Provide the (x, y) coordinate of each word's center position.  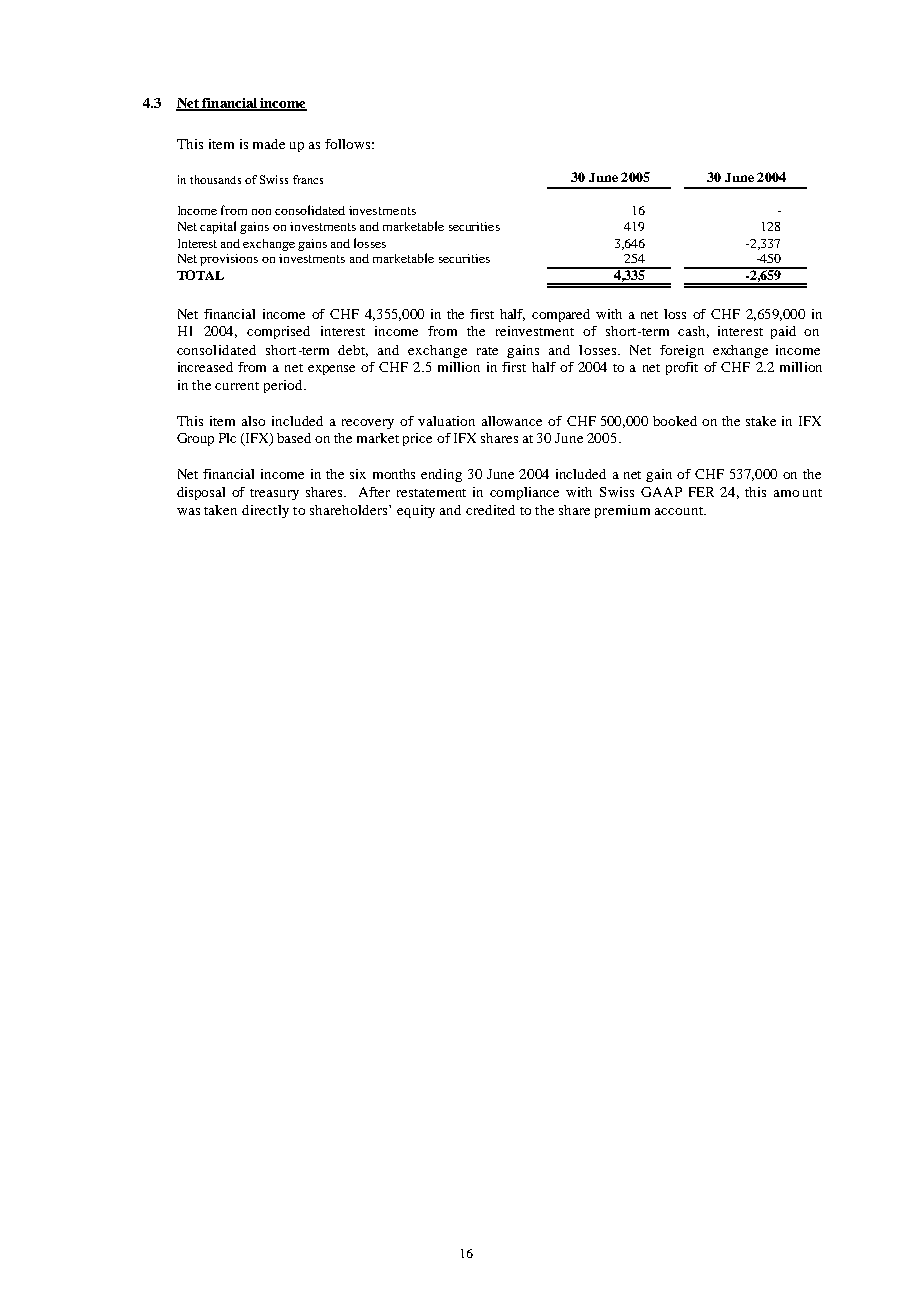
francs (308, 179)
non (261, 212)
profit (682, 368)
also (253, 421)
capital (218, 227)
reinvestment (535, 331)
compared (561, 315)
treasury (274, 494)
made (269, 144)
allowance (512, 421)
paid (783, 332)
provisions (229, 260)
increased (205, 367)
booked (675, 421)
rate (487, 351)
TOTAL (200, 275)
